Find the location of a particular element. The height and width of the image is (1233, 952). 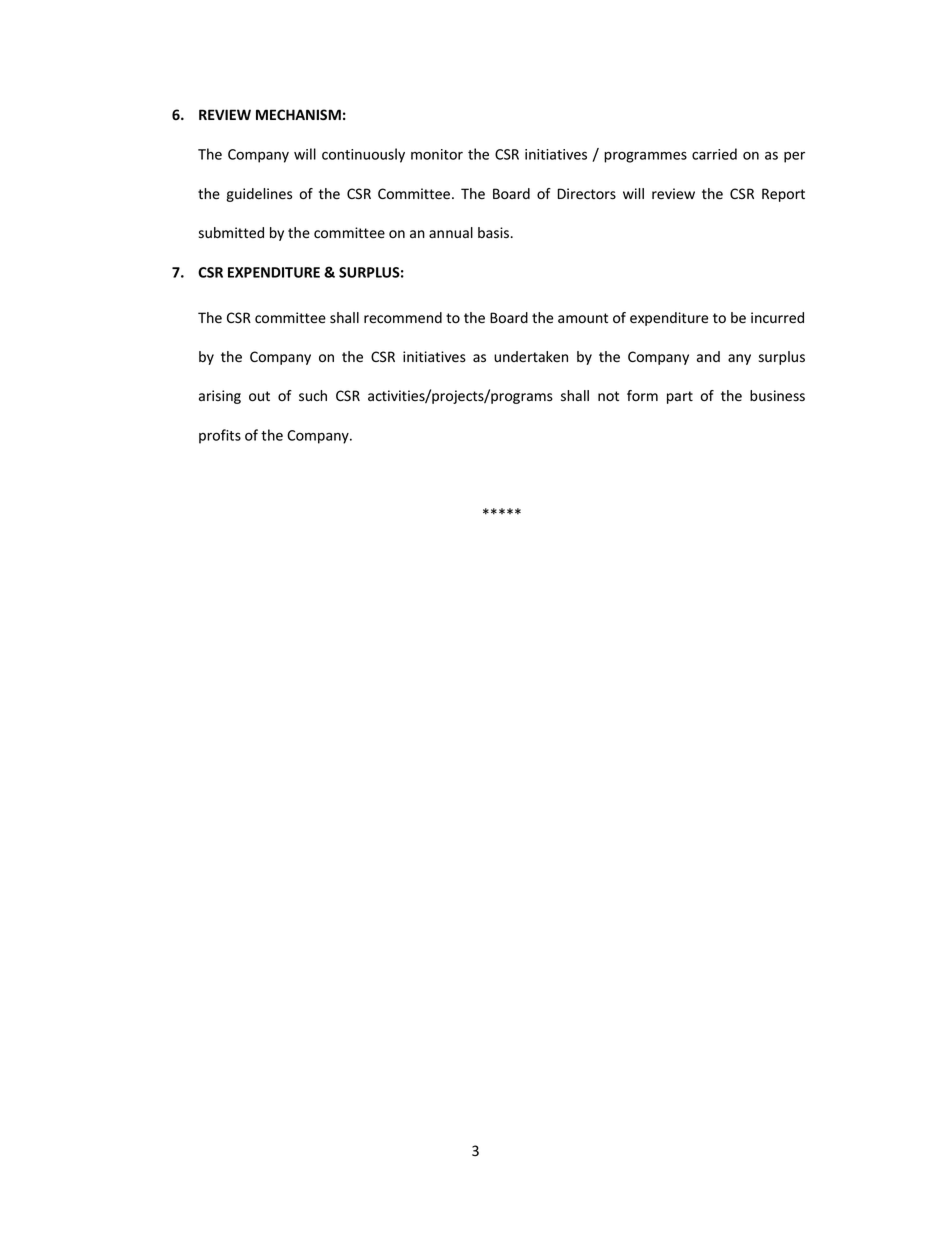

submitted is located at coordinates (231, 232).
